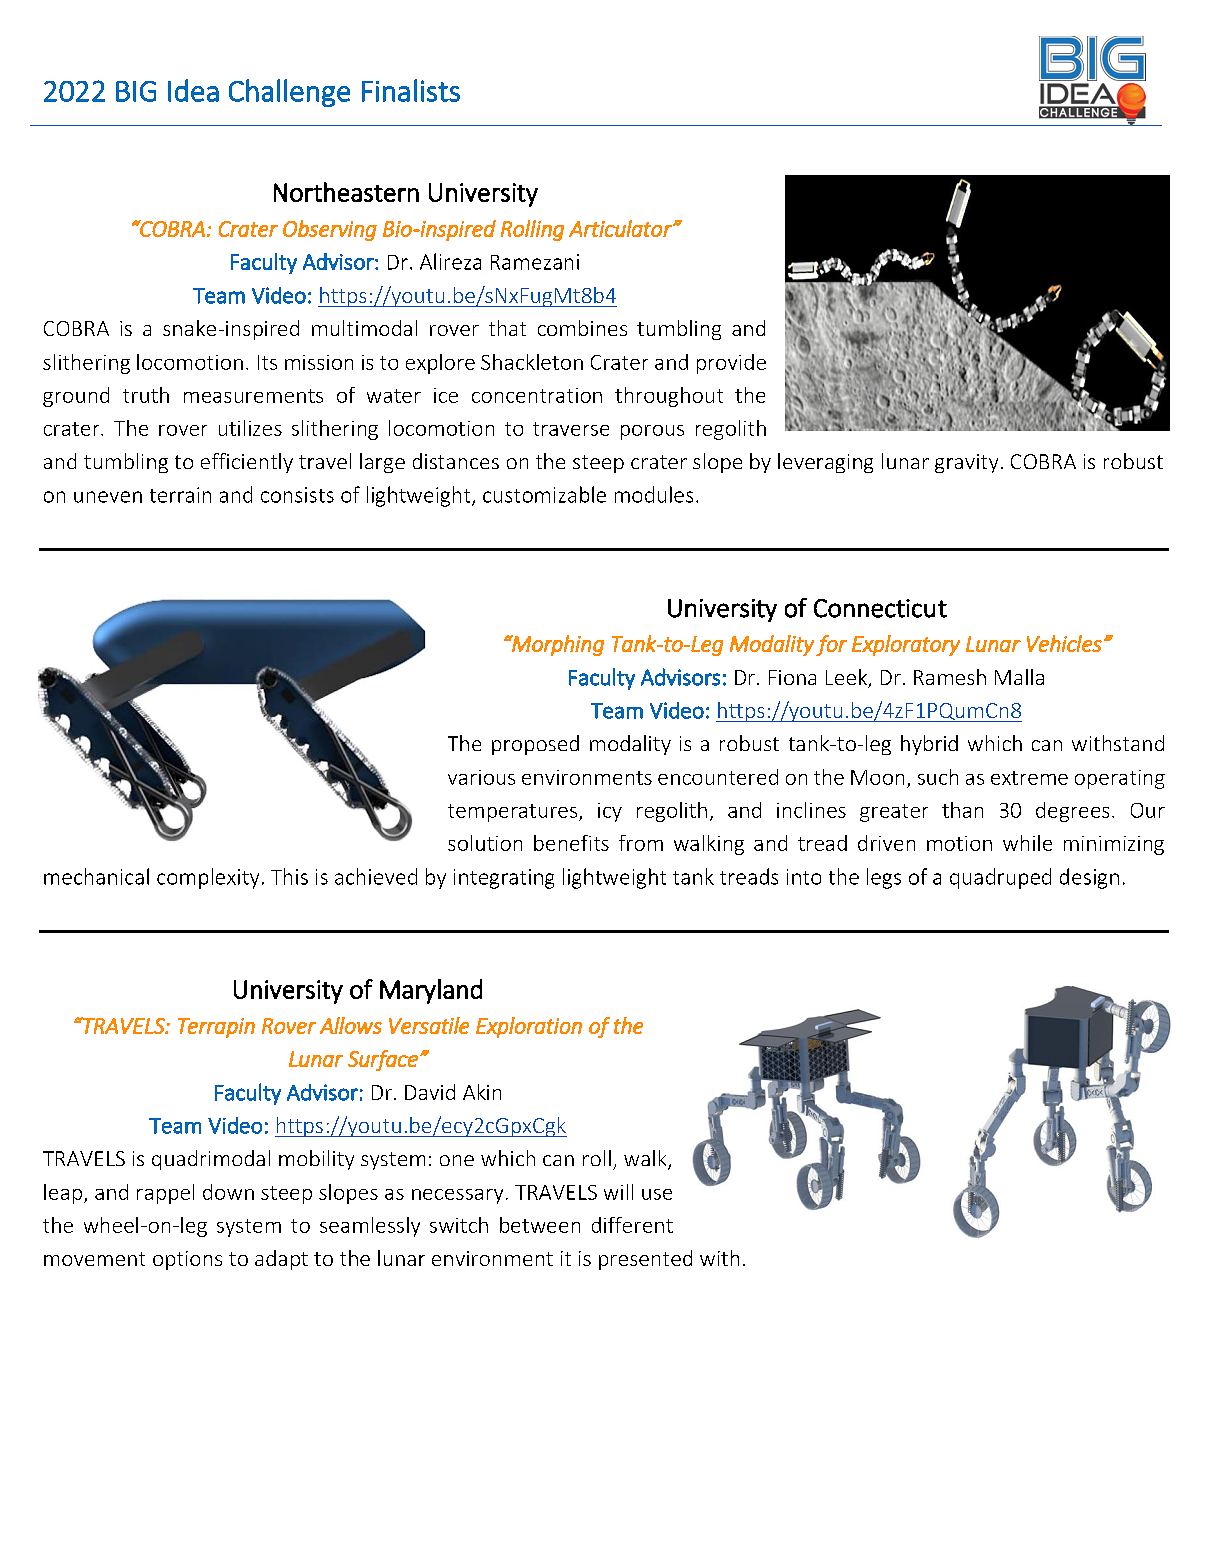 This page has width=1208, height=1563. Describe the element at coordinates (208, 878) in the page. I see `complexity` at that location.
